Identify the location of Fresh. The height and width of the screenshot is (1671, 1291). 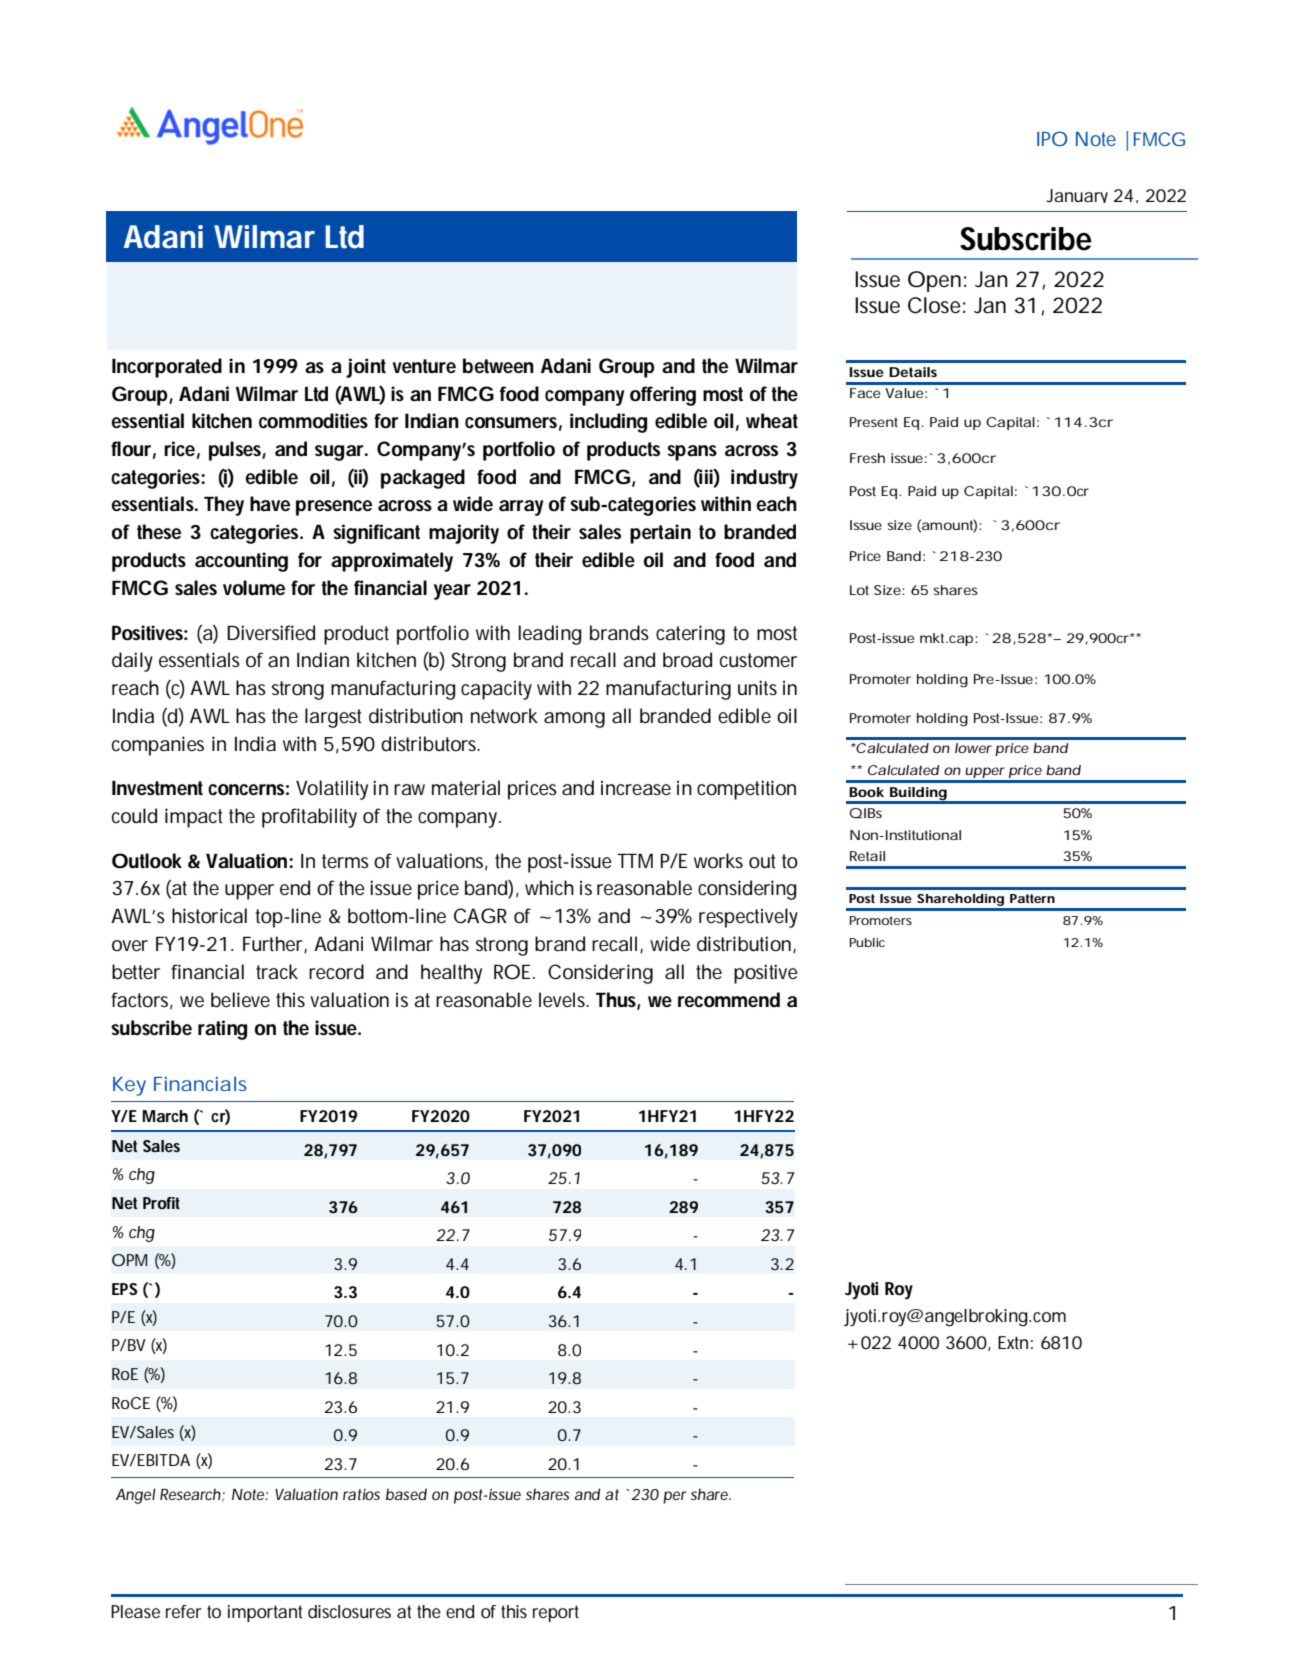
(867, 458).
